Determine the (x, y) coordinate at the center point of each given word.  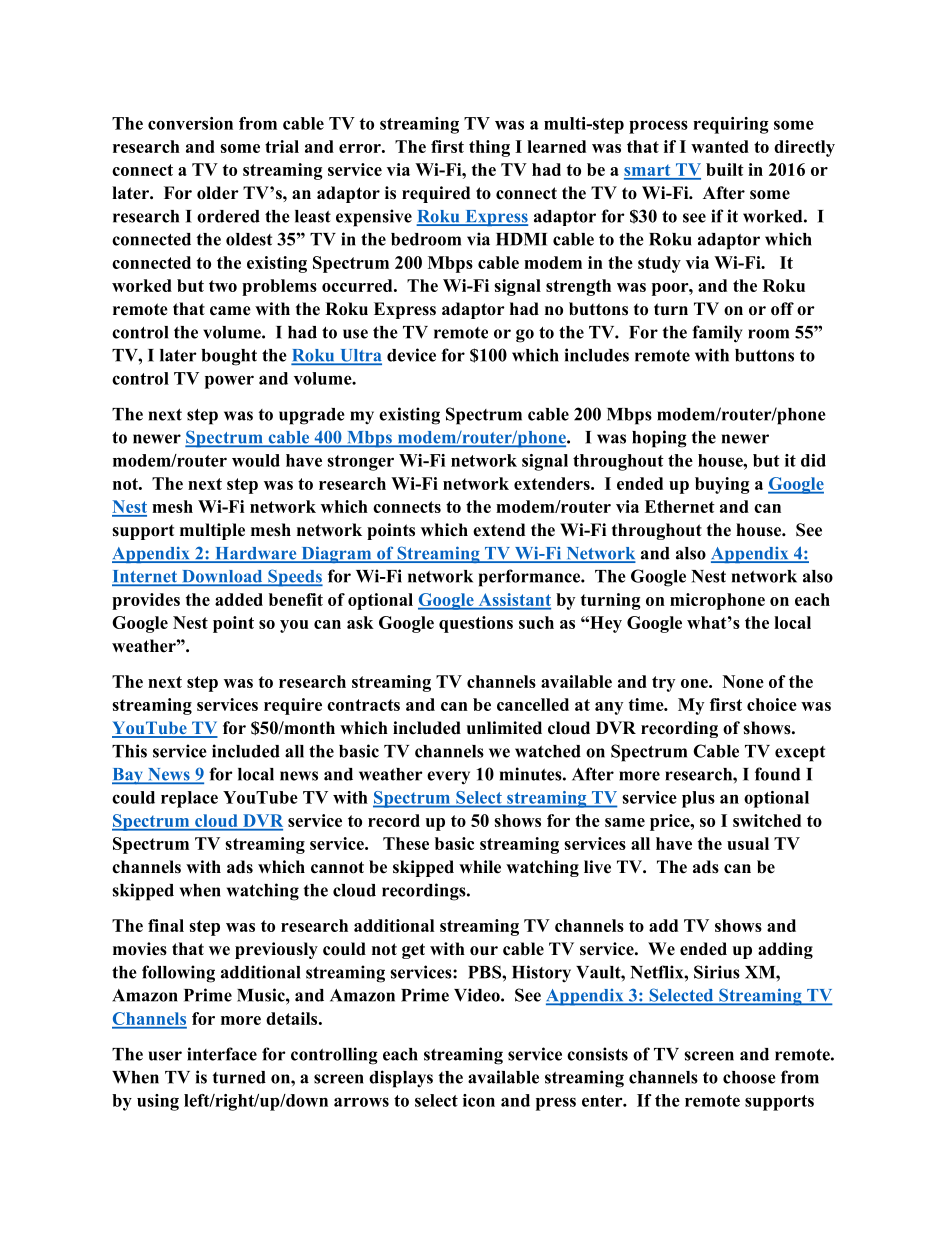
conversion (190, 123)
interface (222, 1054)
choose (749, 1077)
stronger (360, 463)
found (777, 774)
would (256, 460)
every (448, 778)
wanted (720, 146)
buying (722, 485)
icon (479, 1100)
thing (489, 148)
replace (189, 799)
